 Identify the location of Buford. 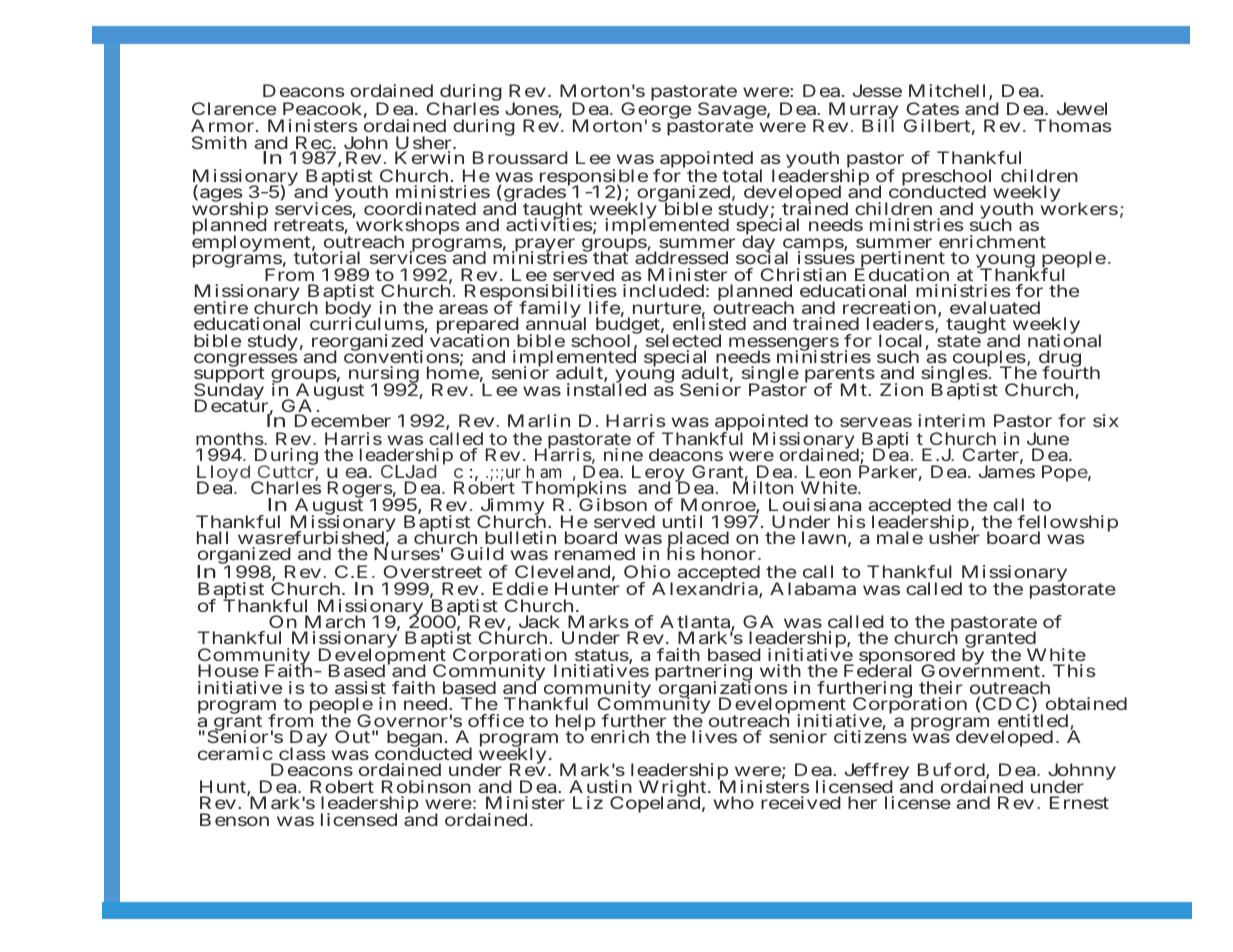
(952, 771).
